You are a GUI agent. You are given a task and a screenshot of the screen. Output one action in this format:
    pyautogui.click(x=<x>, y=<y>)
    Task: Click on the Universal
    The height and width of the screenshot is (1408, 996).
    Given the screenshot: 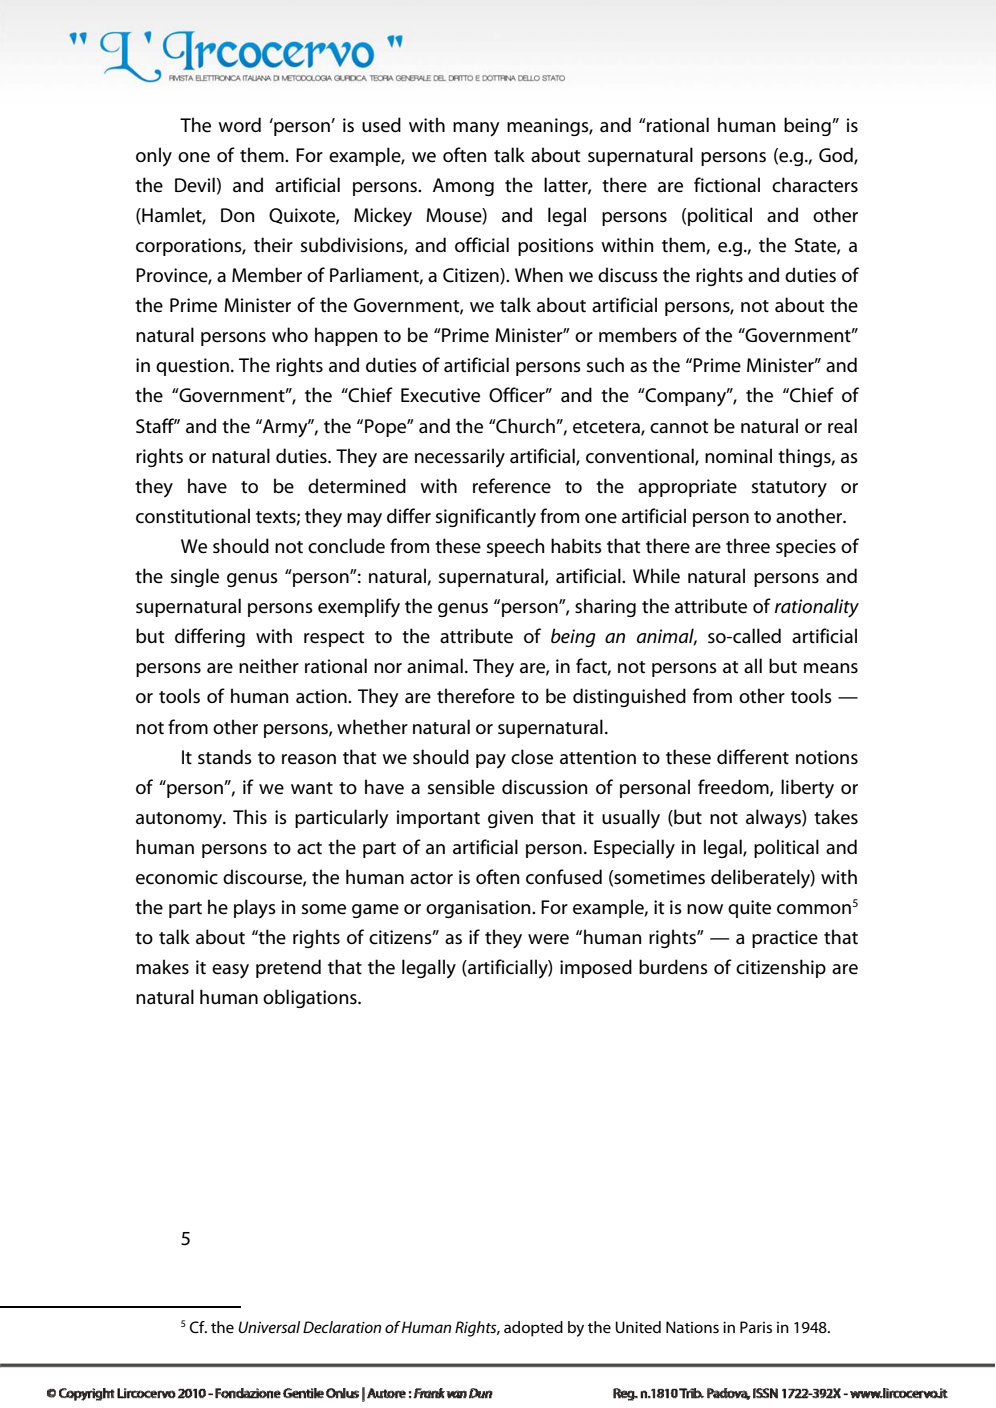 What is the action you would take?
    pyautogui.click(x=269, y=1327)
